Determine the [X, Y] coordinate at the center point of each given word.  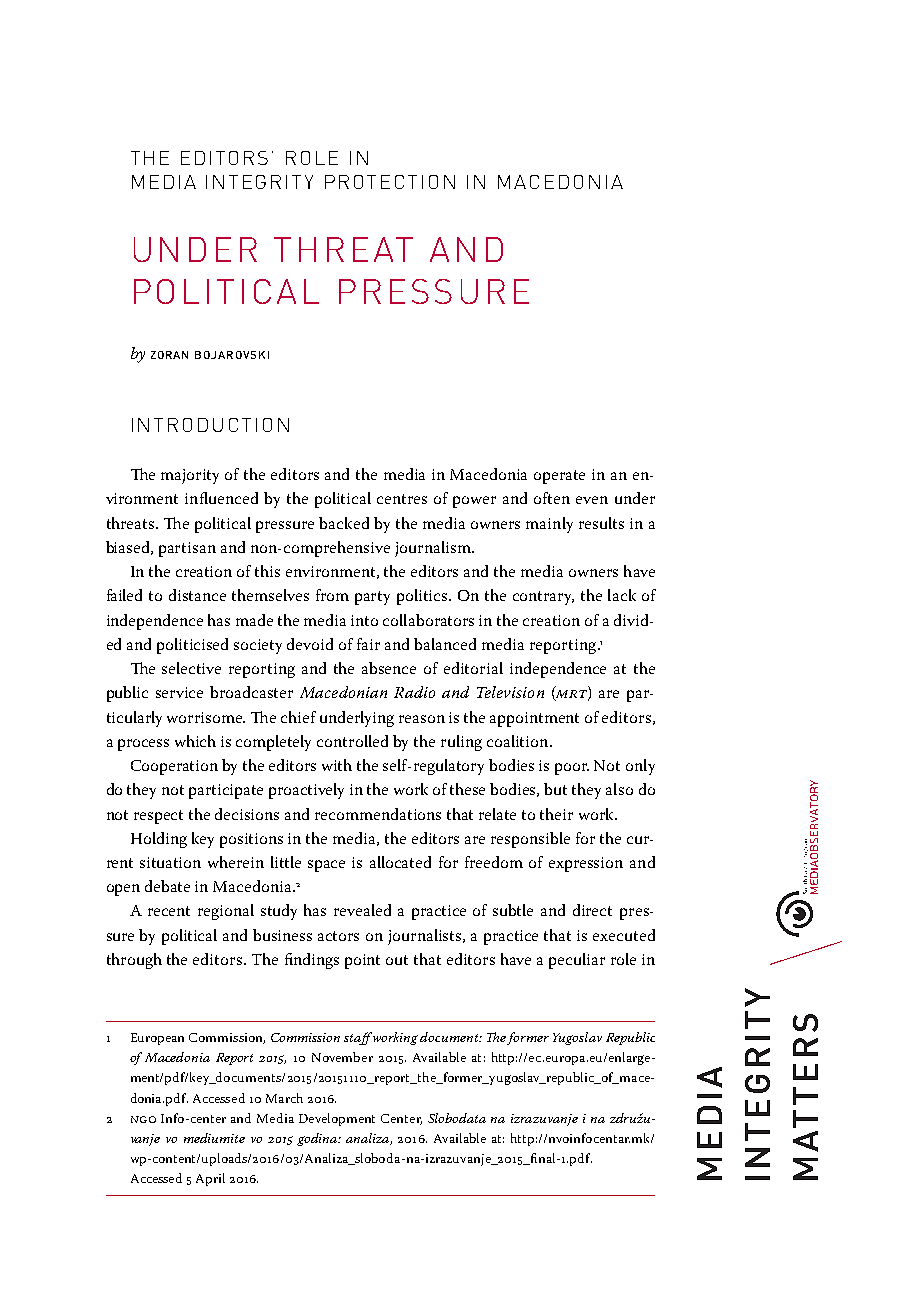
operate [559, 477]
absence [389, 668]
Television [510, 692]
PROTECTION [390, 182]
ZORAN [169, 355]
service [179, 692]
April [210, 1179]
